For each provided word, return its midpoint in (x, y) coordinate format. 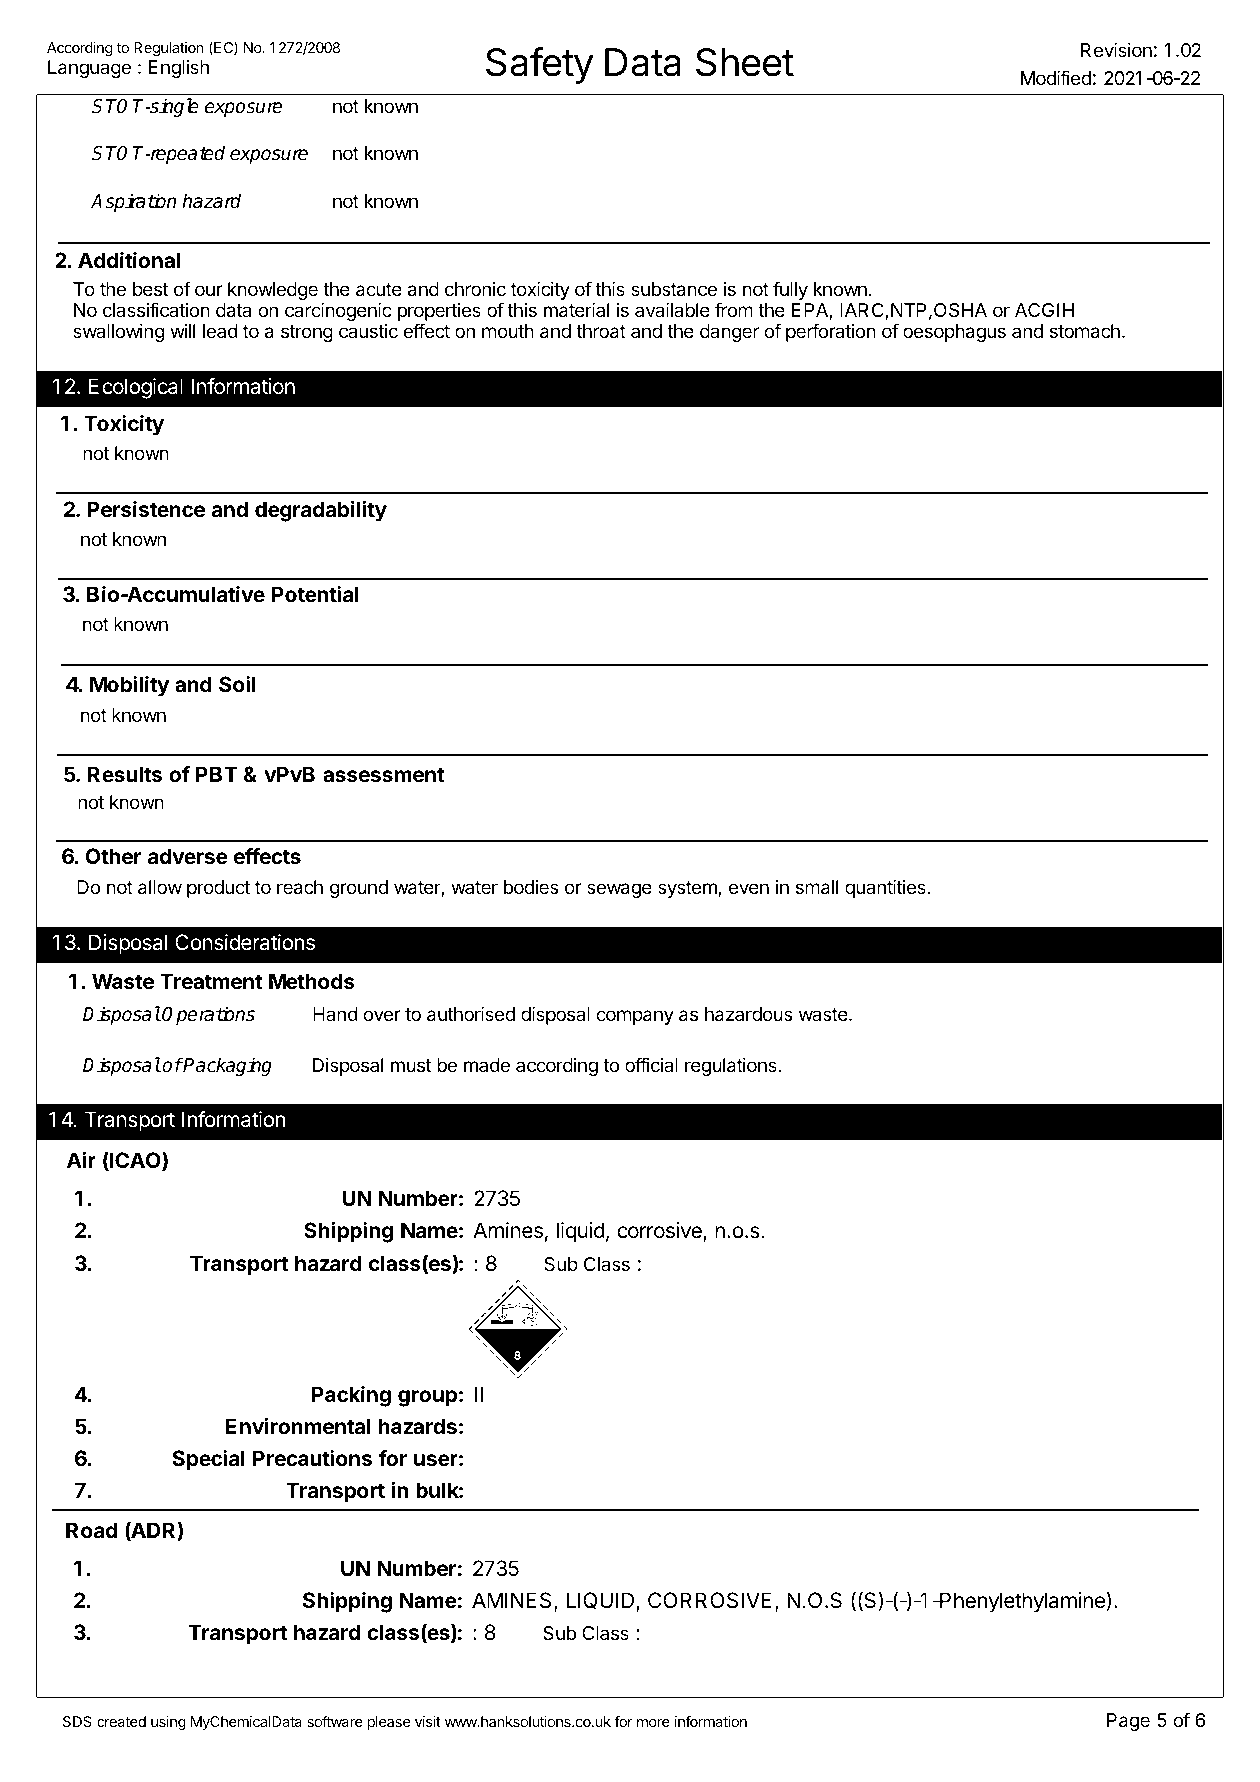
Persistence (146, 509)
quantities (886, 888)
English (179, 69)
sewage (619, 890)
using (168, 1723)
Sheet (745, 62)
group (427, 1398)
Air (81, 1160)
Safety (540, 65)
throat (601, 331)
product (218, 889)
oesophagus (954, 333)
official (651, 1064)
